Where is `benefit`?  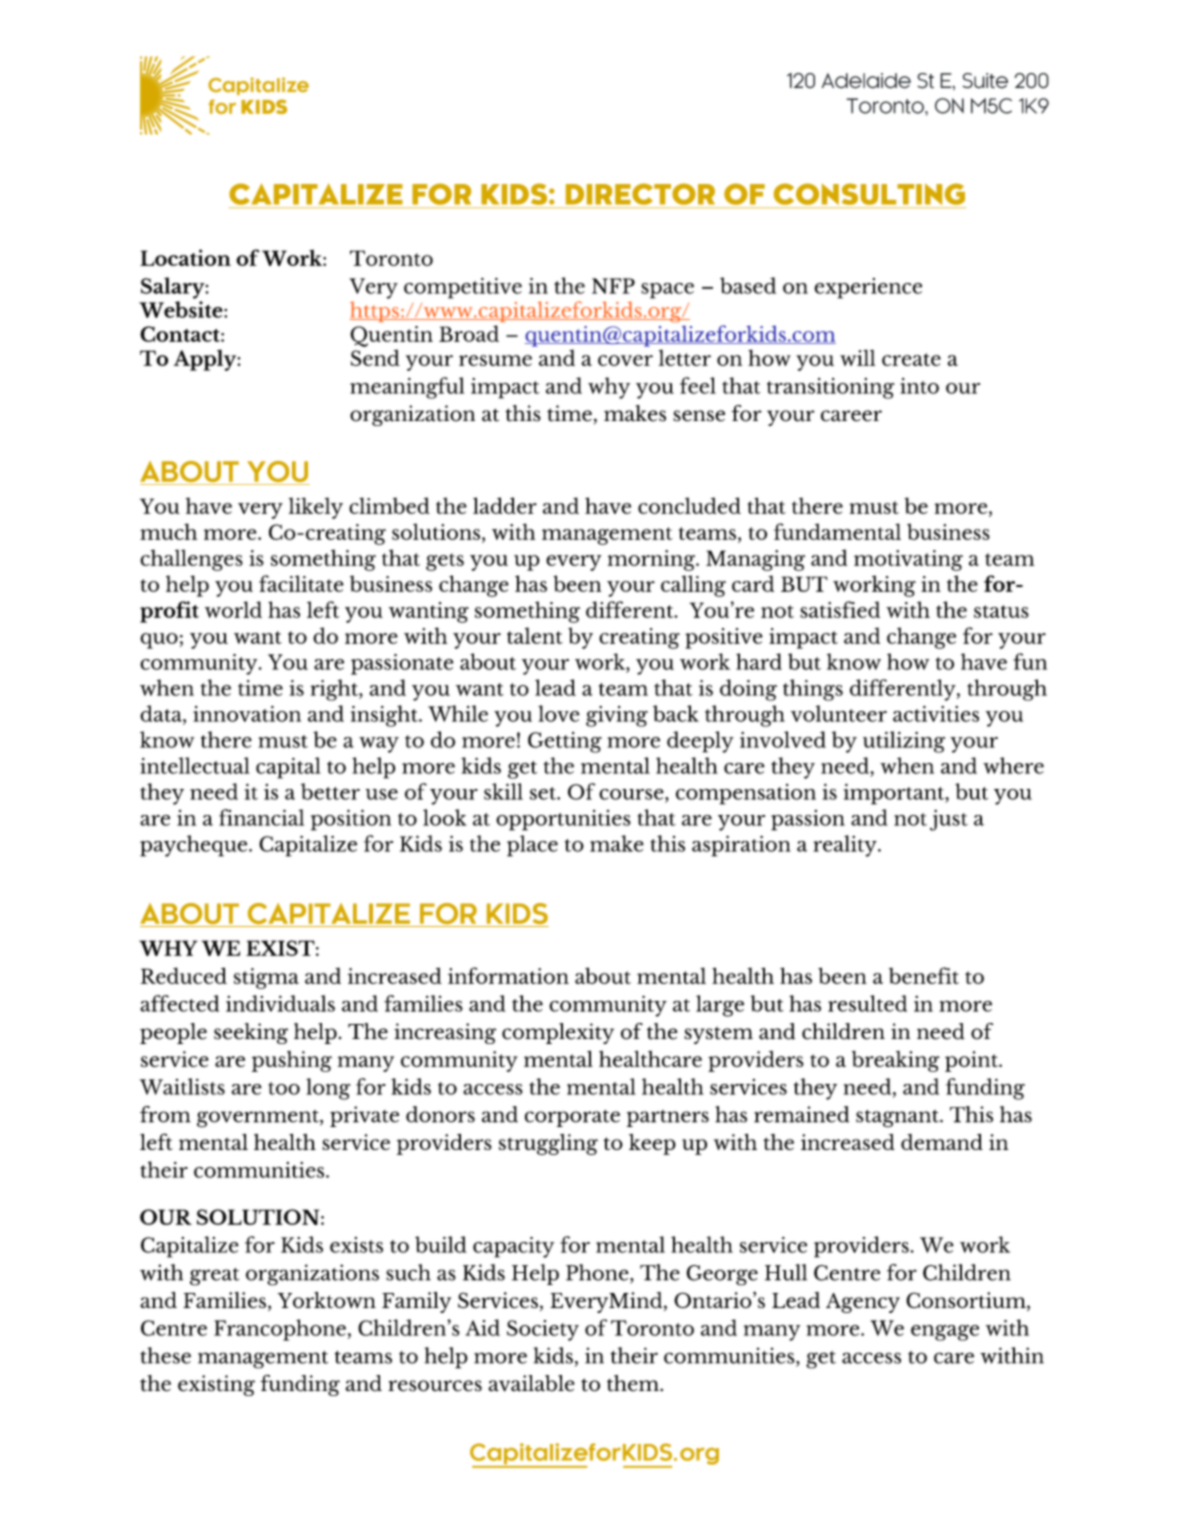
benefit is located at coordinates (924, 975).
